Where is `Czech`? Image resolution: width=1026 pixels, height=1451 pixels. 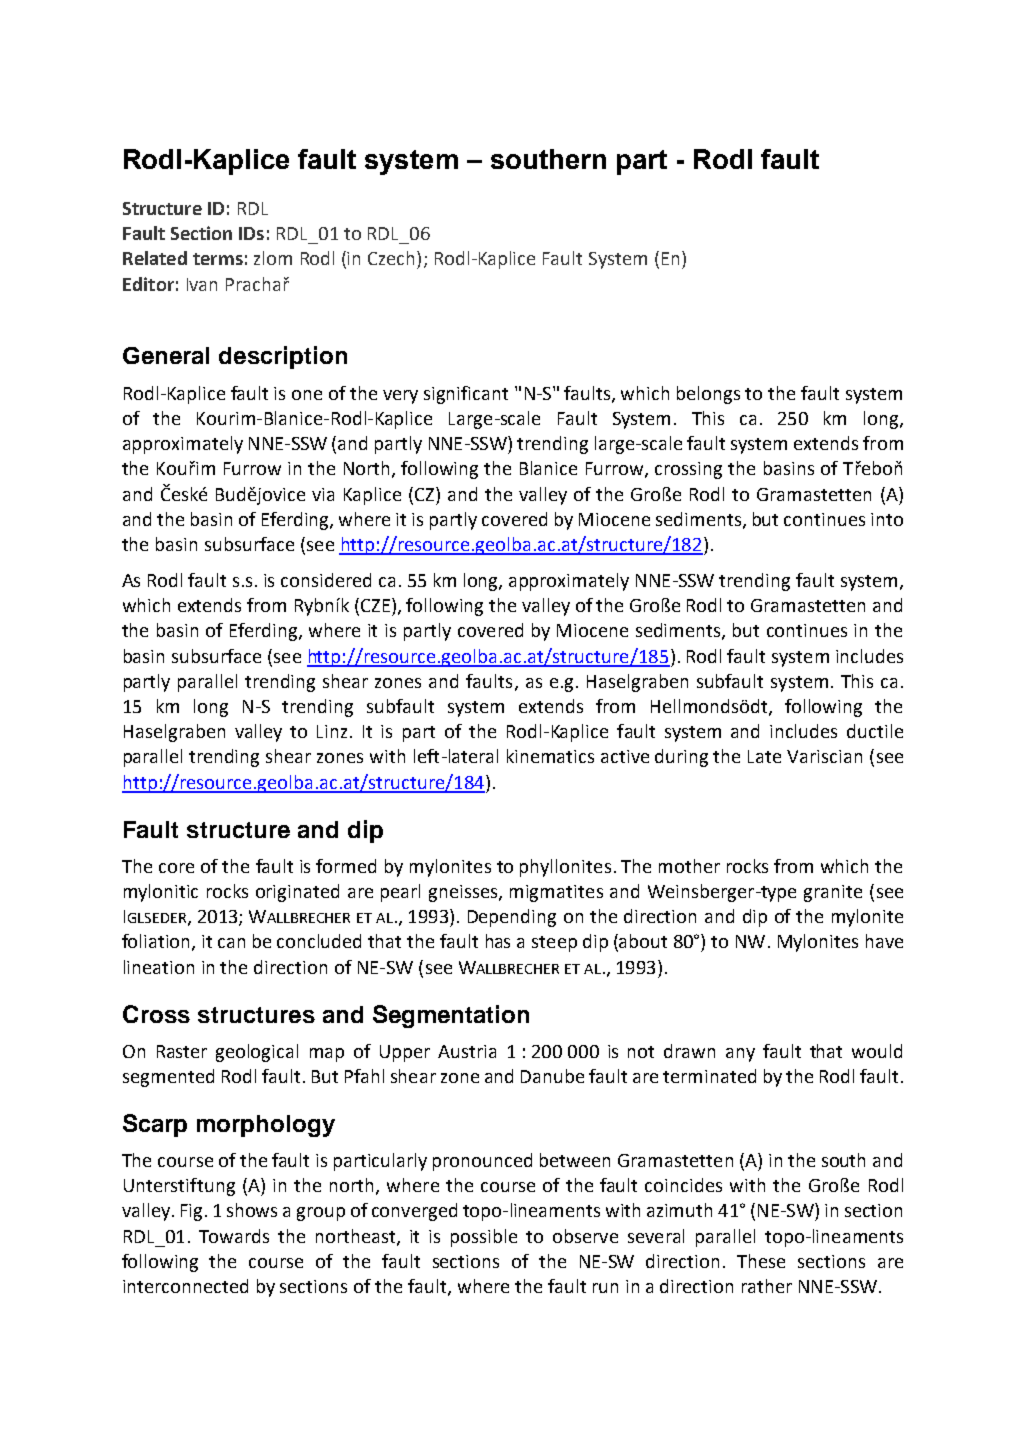
Czech is located at coordinates (391, 258).
